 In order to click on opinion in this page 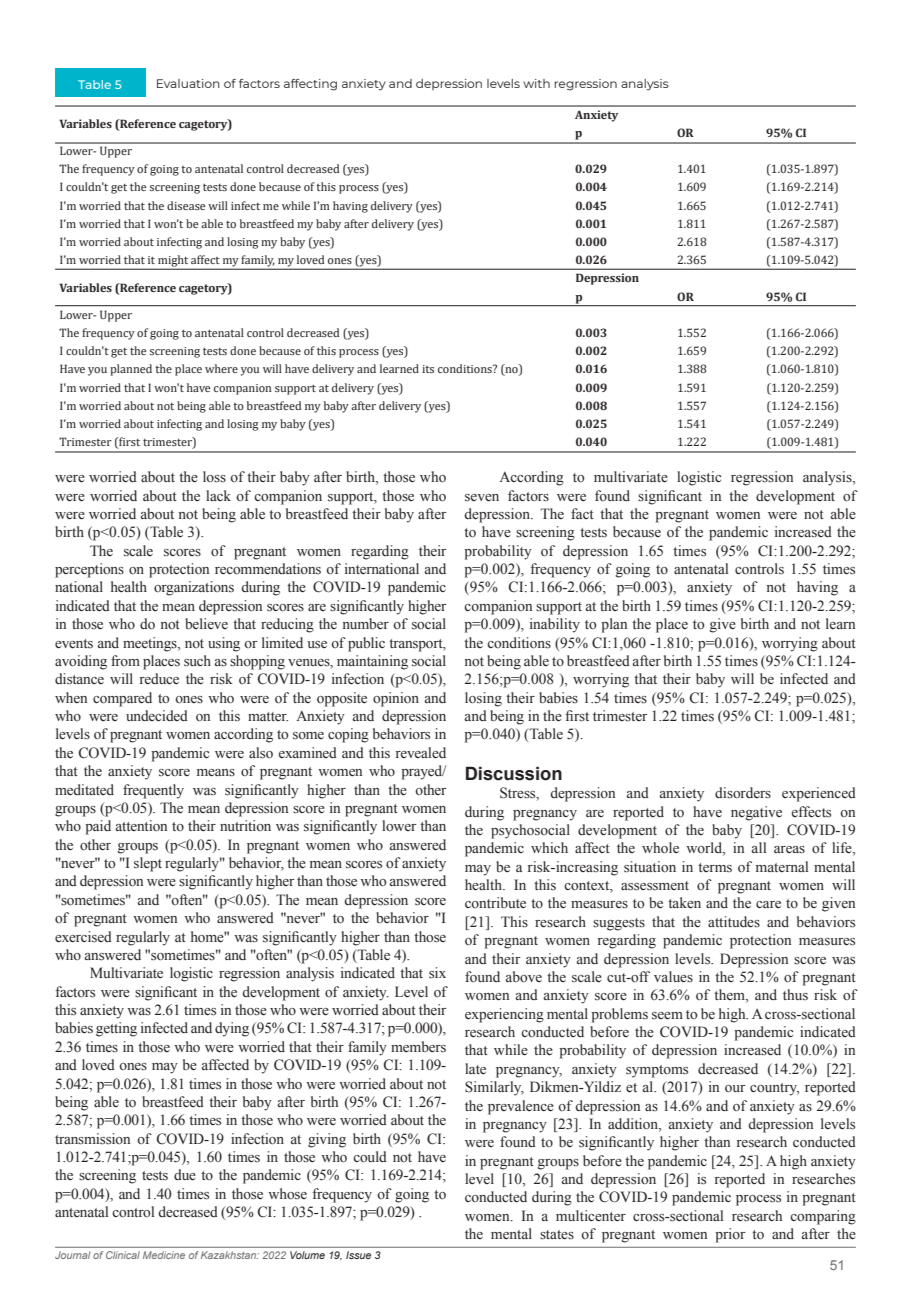, I will do `click(396, 699)`.
